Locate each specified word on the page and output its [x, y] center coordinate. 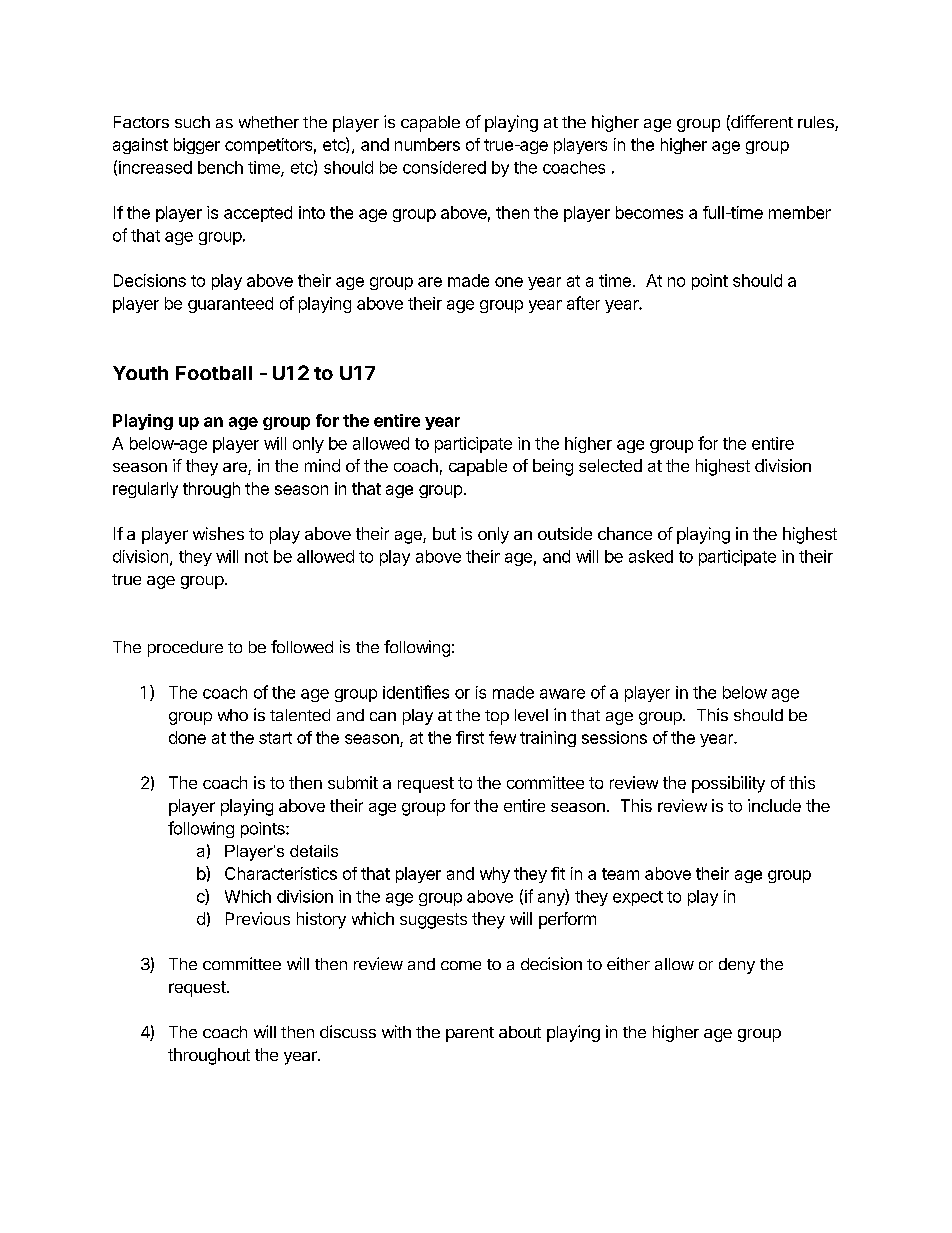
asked [651, 556]
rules [817, 123]
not [256, 557]
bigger [197, 146]
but [444, 533]
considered [444, 167]
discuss [348, 1031]
